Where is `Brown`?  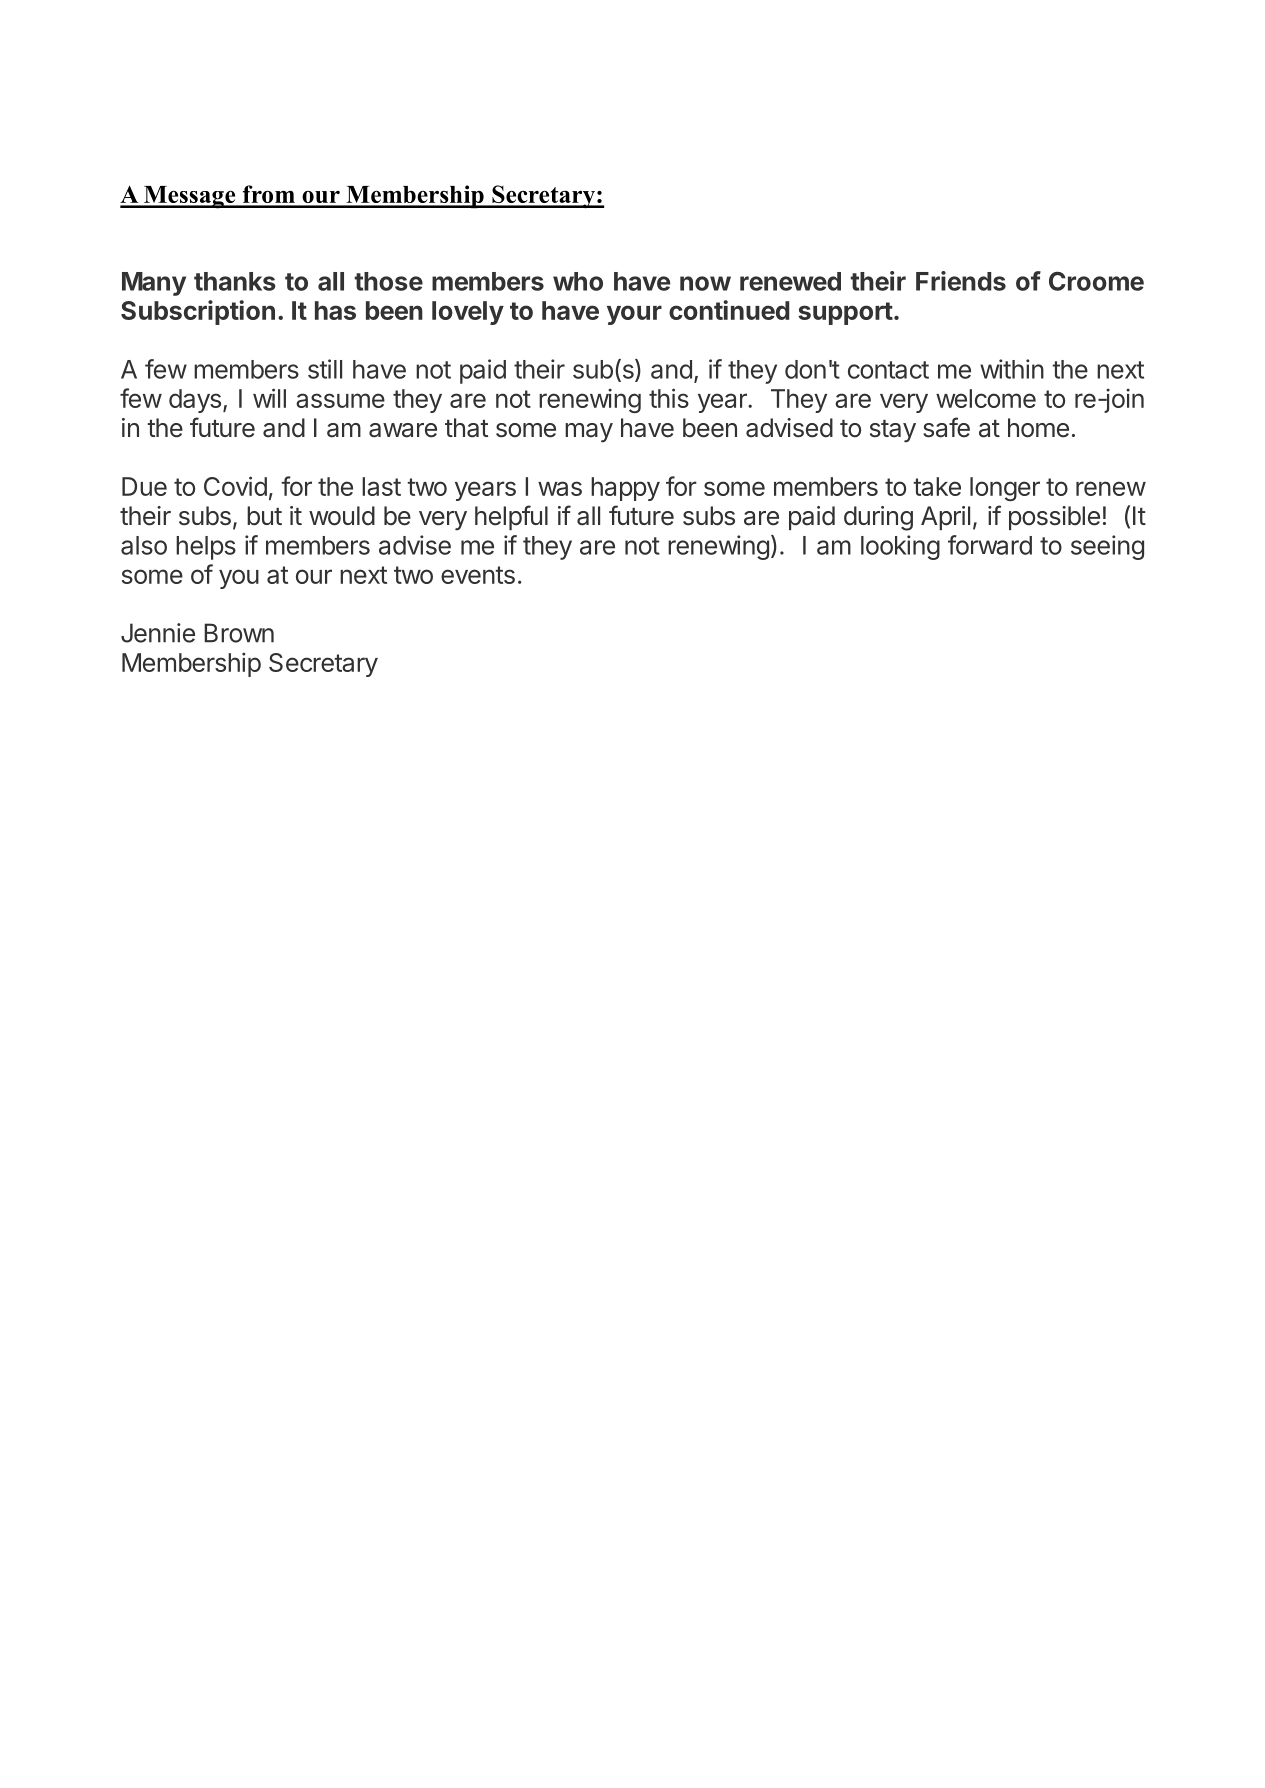
Brown is located at coordinates (239, 633).
